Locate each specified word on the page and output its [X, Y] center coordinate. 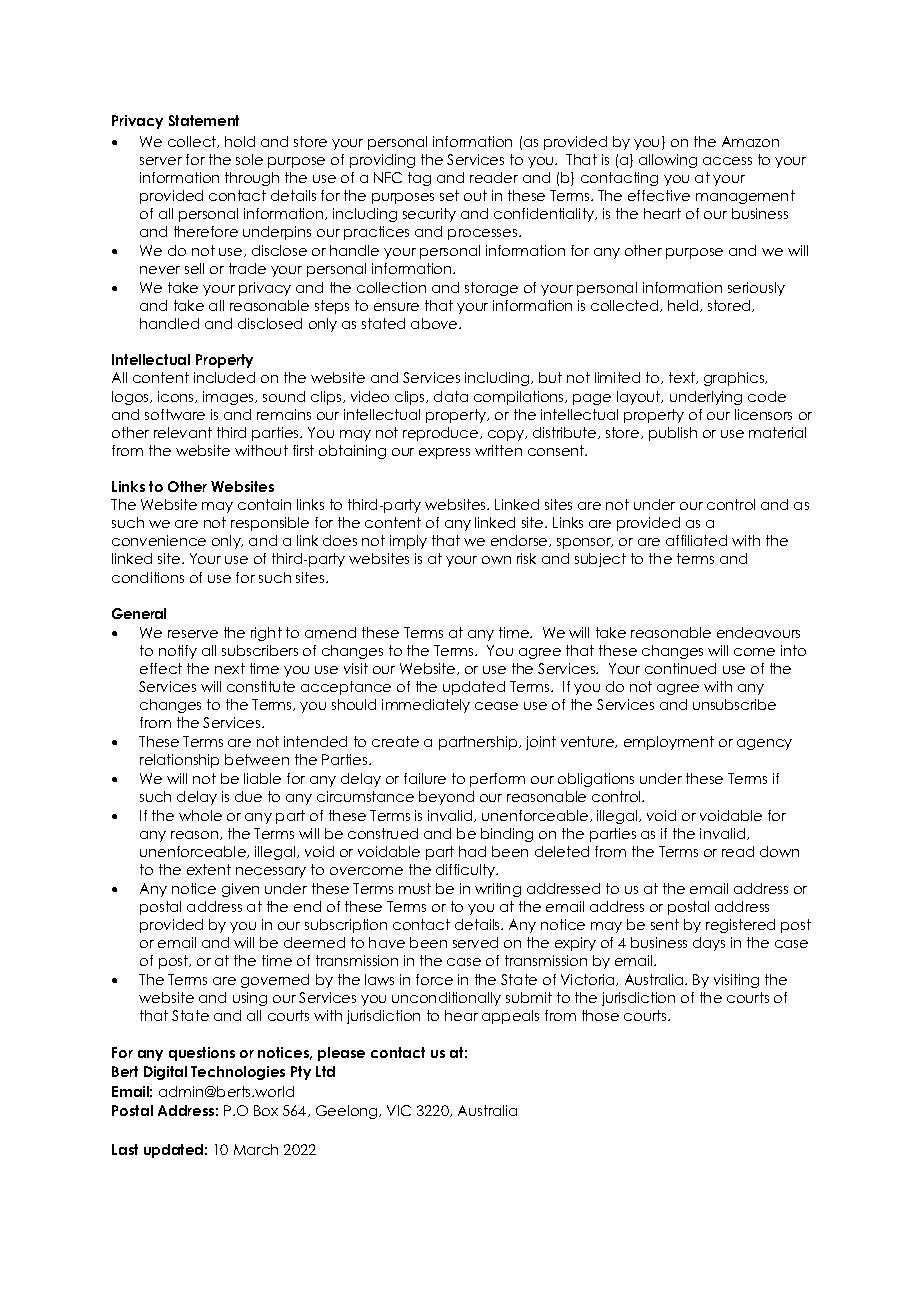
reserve [193, 634]
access [727, 161]
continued [680, 668]
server [161, 161]
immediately [426, 706]
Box [266, 1110]
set [449, 195]
